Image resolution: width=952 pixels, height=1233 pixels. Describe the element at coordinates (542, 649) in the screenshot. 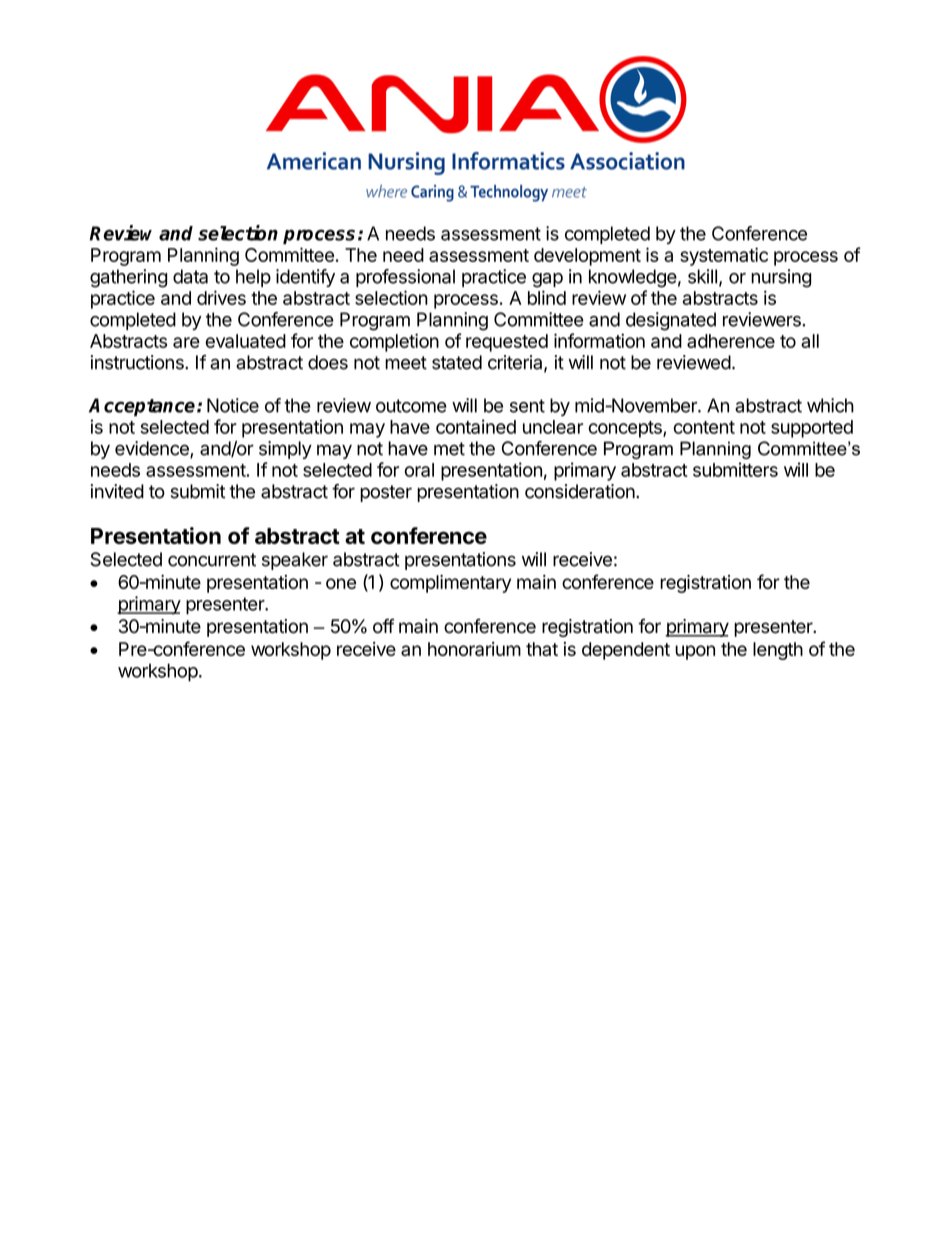

I see `that` at that location.
